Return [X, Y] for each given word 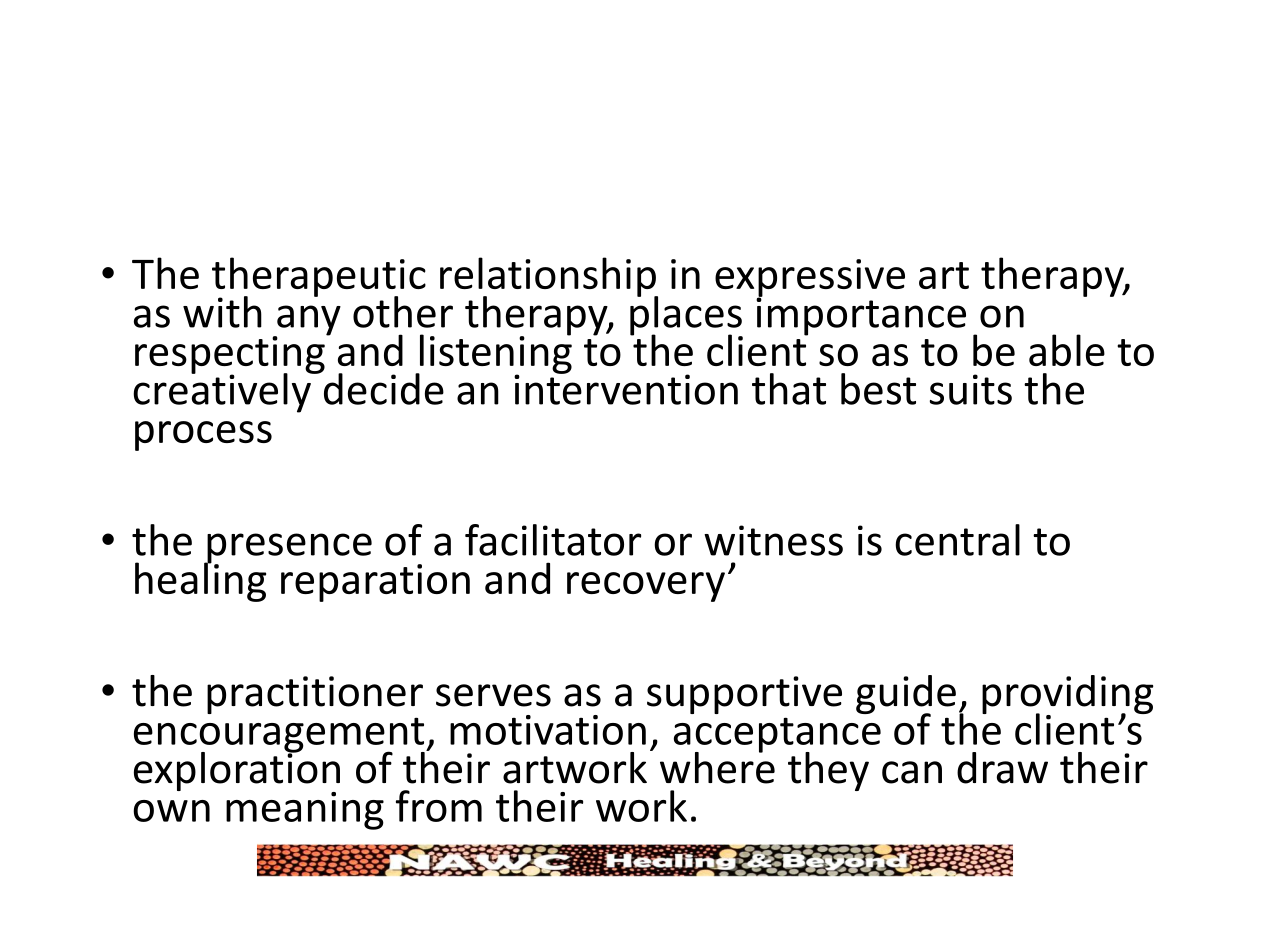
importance [861, 315]
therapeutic [319, 278]
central [957, 540]
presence [288, 549]
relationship [549, 278]
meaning [305, 811]
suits [971, 389]
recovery [646, 587]
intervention [626, 388]
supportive [744, 695]
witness [773, 540]
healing [200, 581]
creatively [223, 392]
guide [906, 696]
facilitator [553, 540]
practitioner [315, 695]
